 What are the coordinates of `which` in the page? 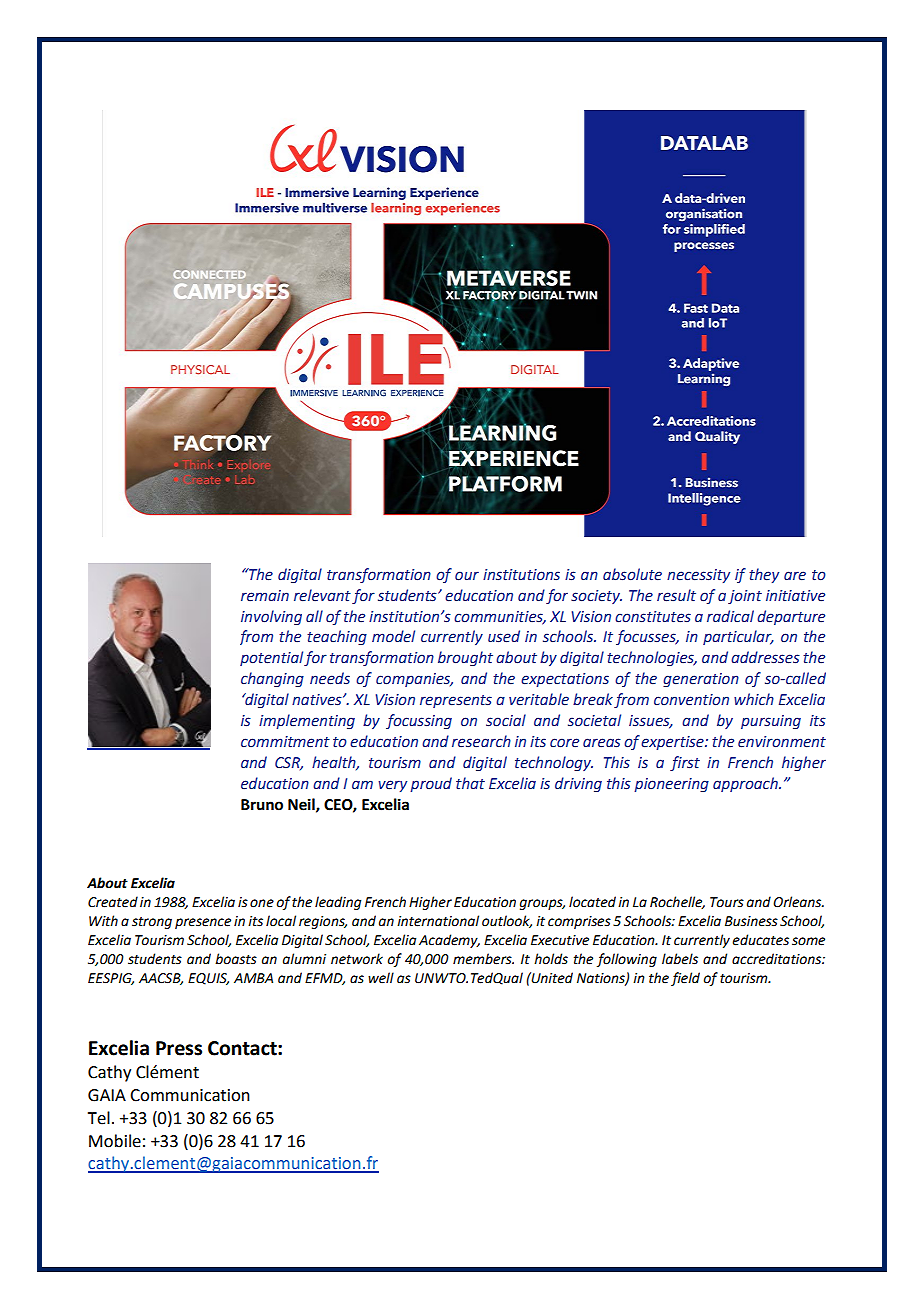 It's located at (754, 699).
